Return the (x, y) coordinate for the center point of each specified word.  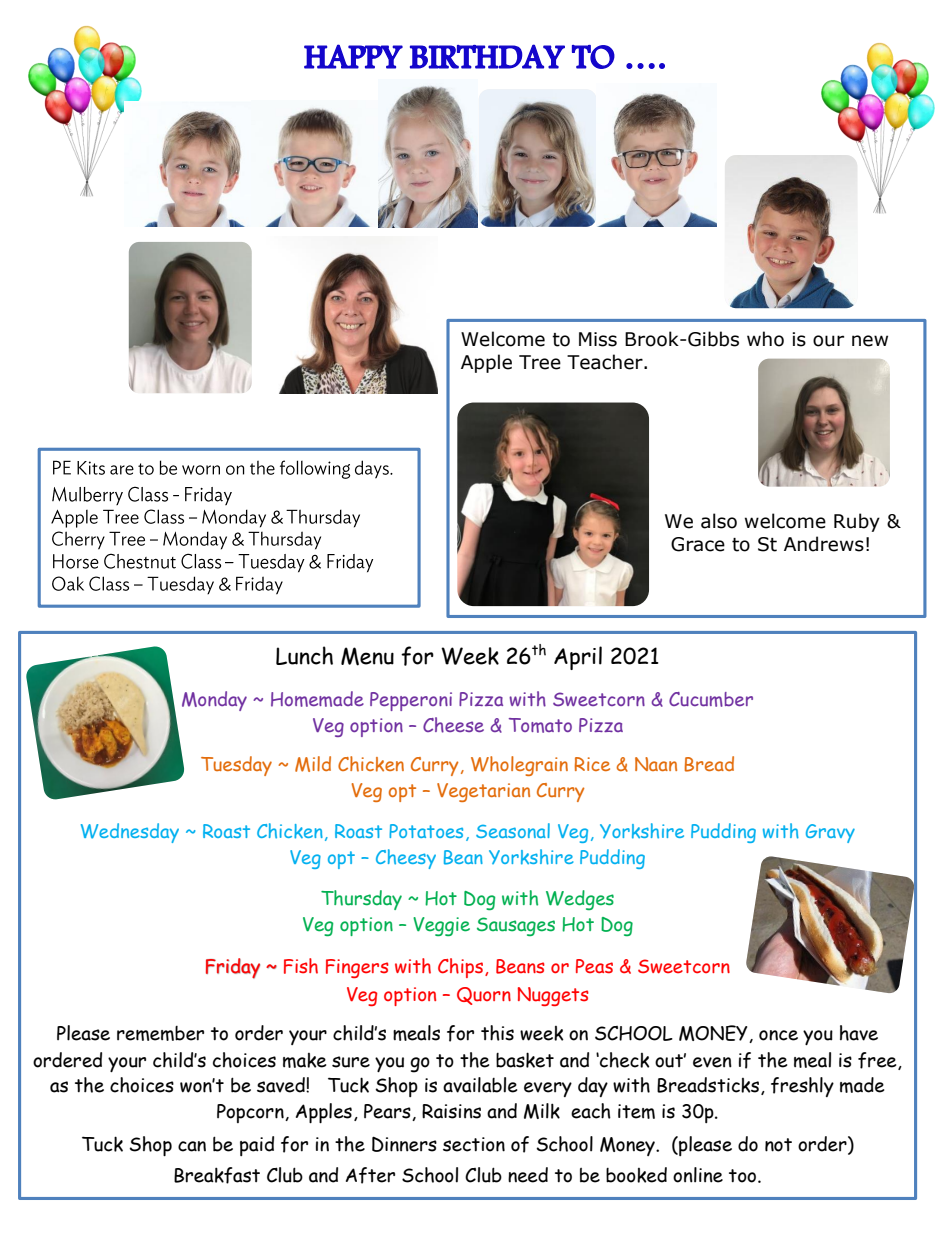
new (870, 341)
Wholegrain (519, 766)
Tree (540, 362)
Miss (598, 339)
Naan (656, 764)
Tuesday (236, 766)
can (192, 1146)
